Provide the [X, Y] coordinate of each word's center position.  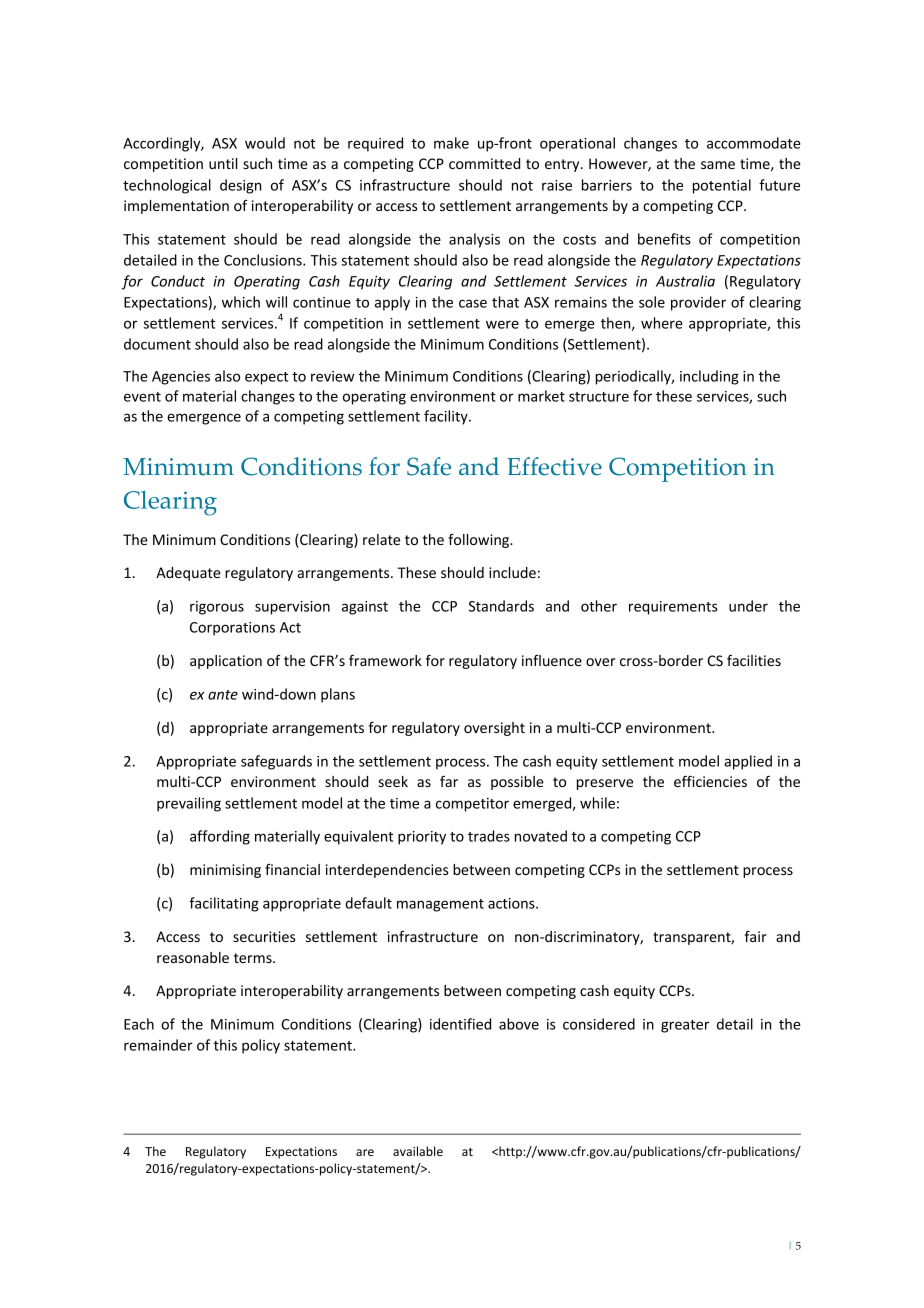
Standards [501, 606]
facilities [754, 660]
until [223, 163]
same [718, 165]
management [440, 905]
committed [484, 163]
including [709, 377]
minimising [225, 871]
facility [447, 417]
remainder [158, 1045]
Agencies [181, 378]
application [226, 662]
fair [756, 936]
